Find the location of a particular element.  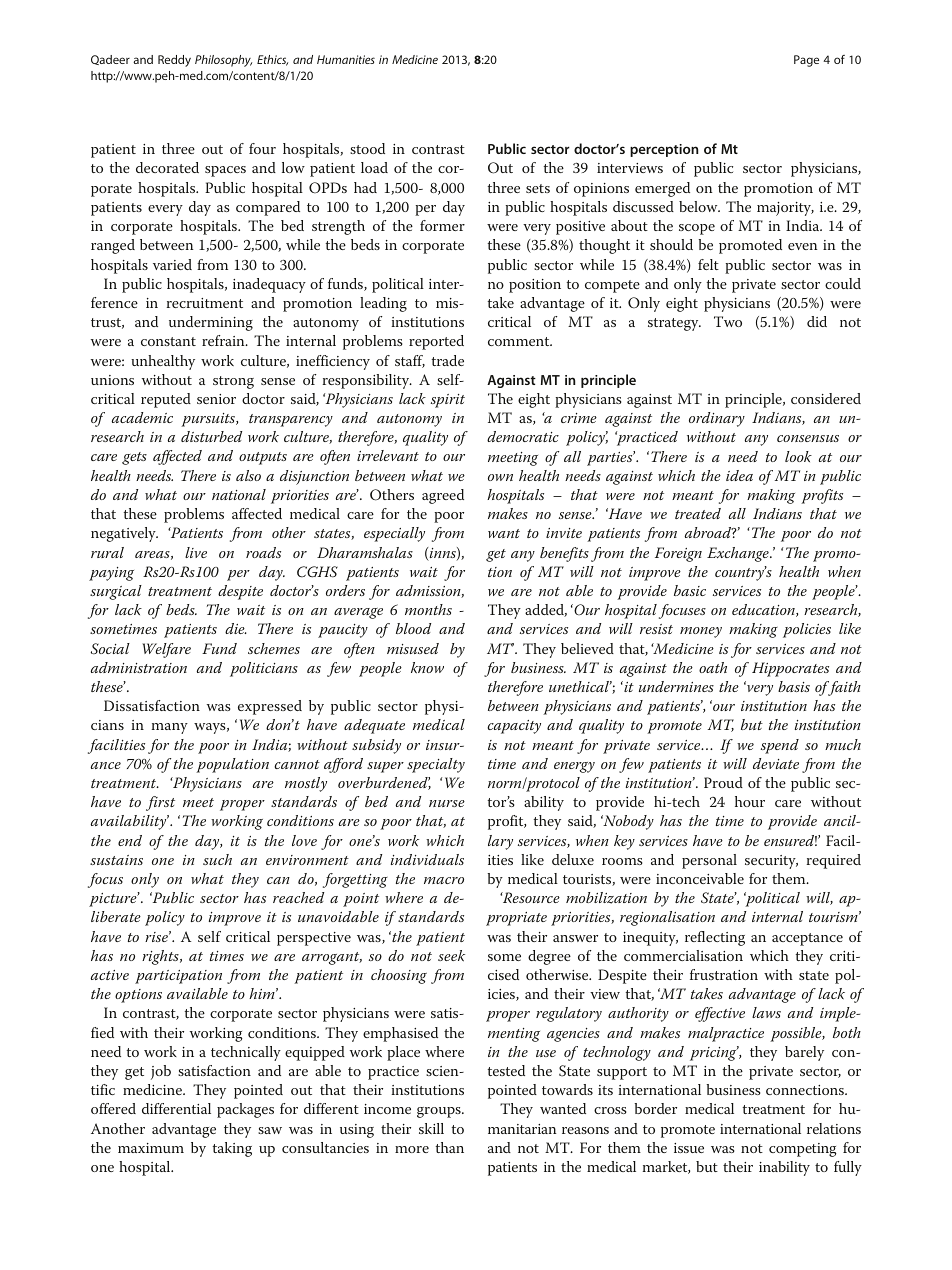

own is located at coordinates (500, 477).
